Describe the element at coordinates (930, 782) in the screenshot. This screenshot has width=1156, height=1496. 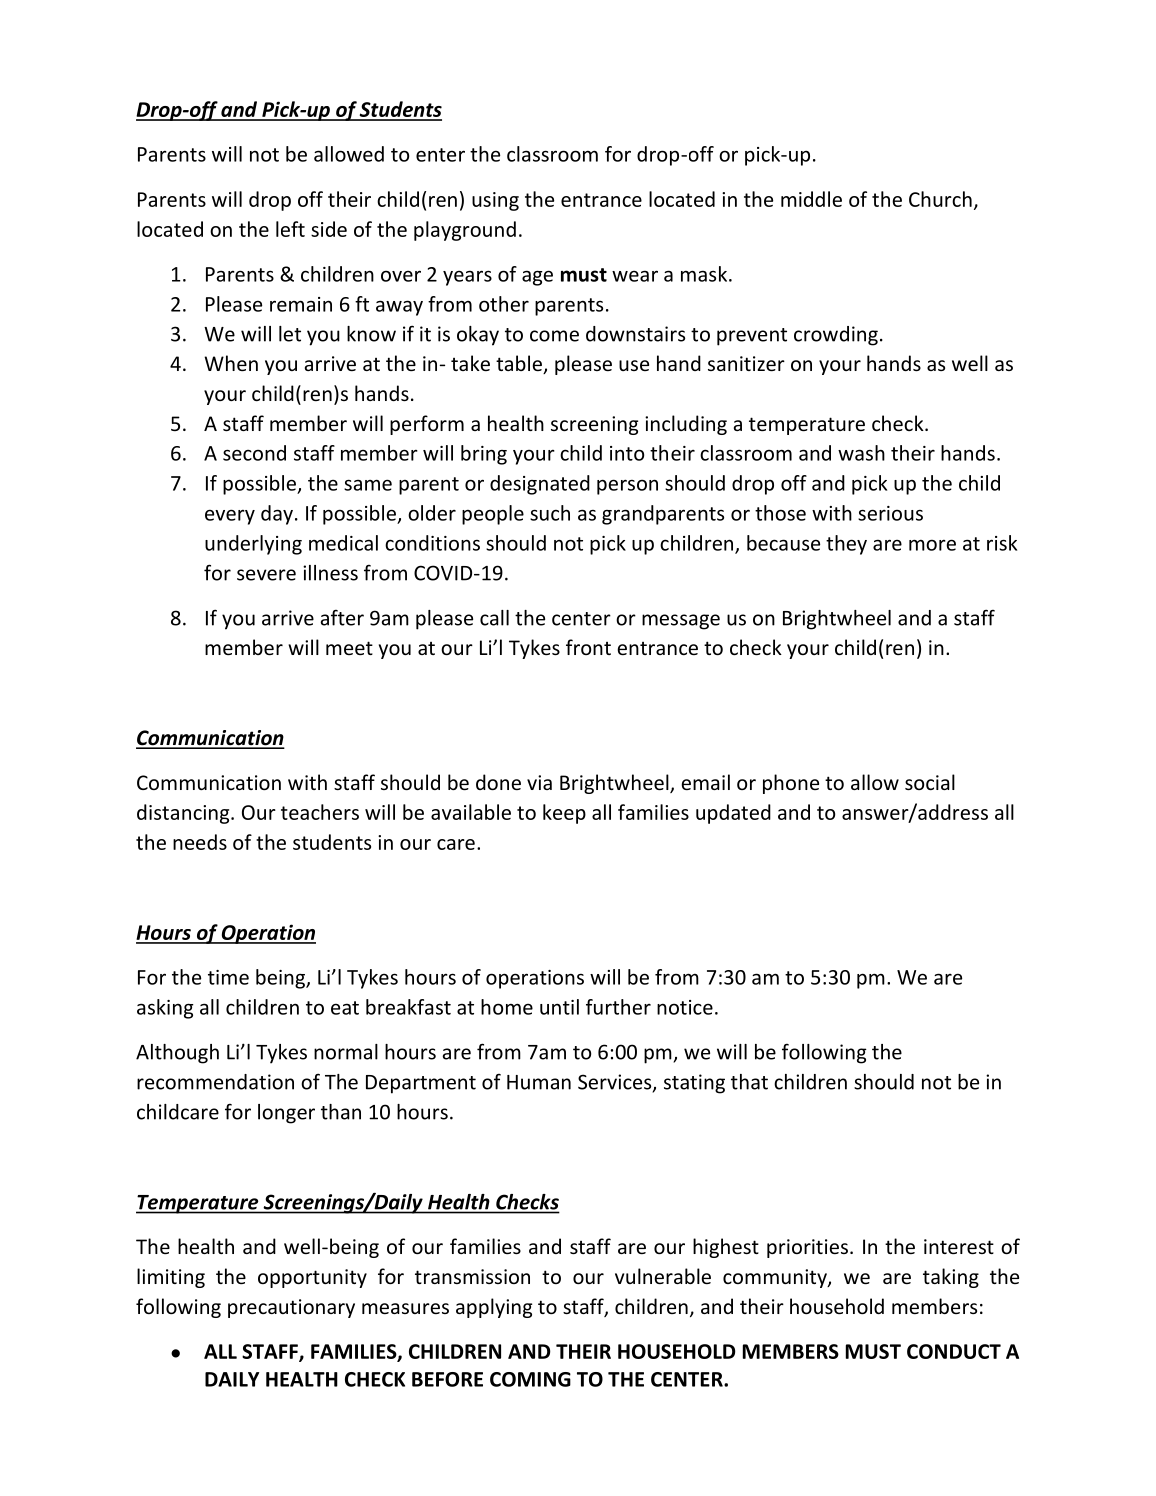
I see `social` at that location.
